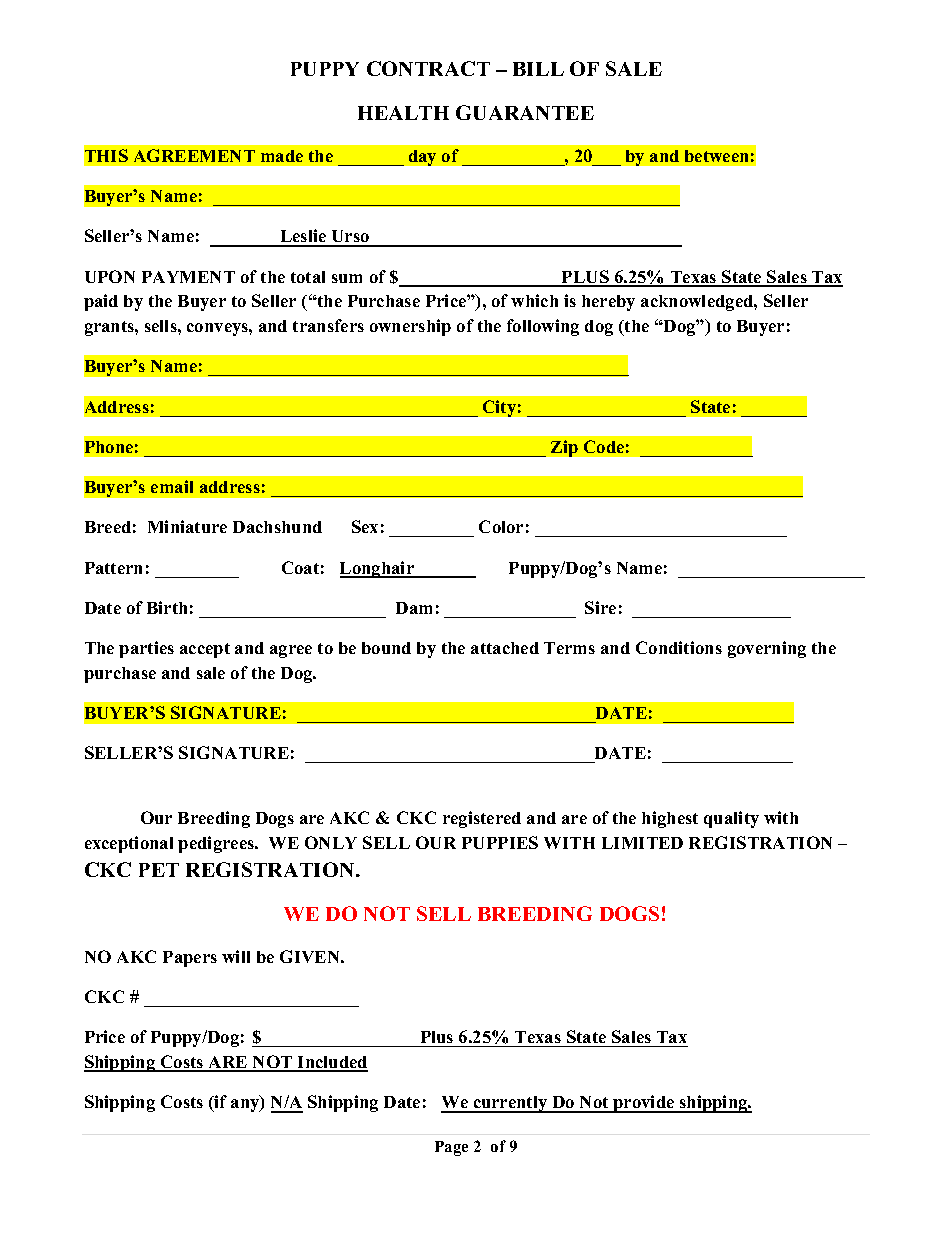  I want to click on PAYMENT, so click(188, 277).
